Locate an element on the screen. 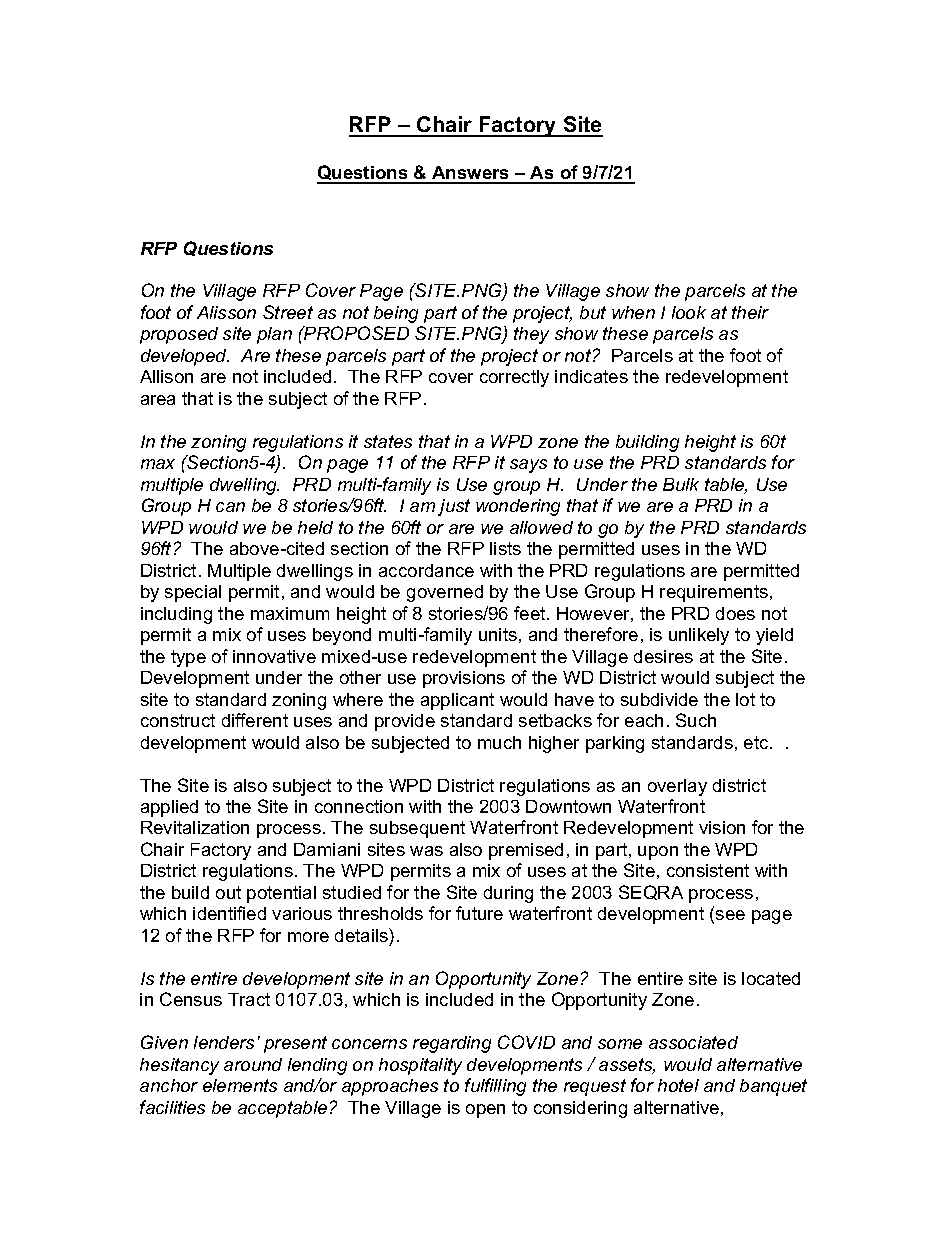 The image size is (952, 1233). fulfilling is located at coordinates (495, 1087).
